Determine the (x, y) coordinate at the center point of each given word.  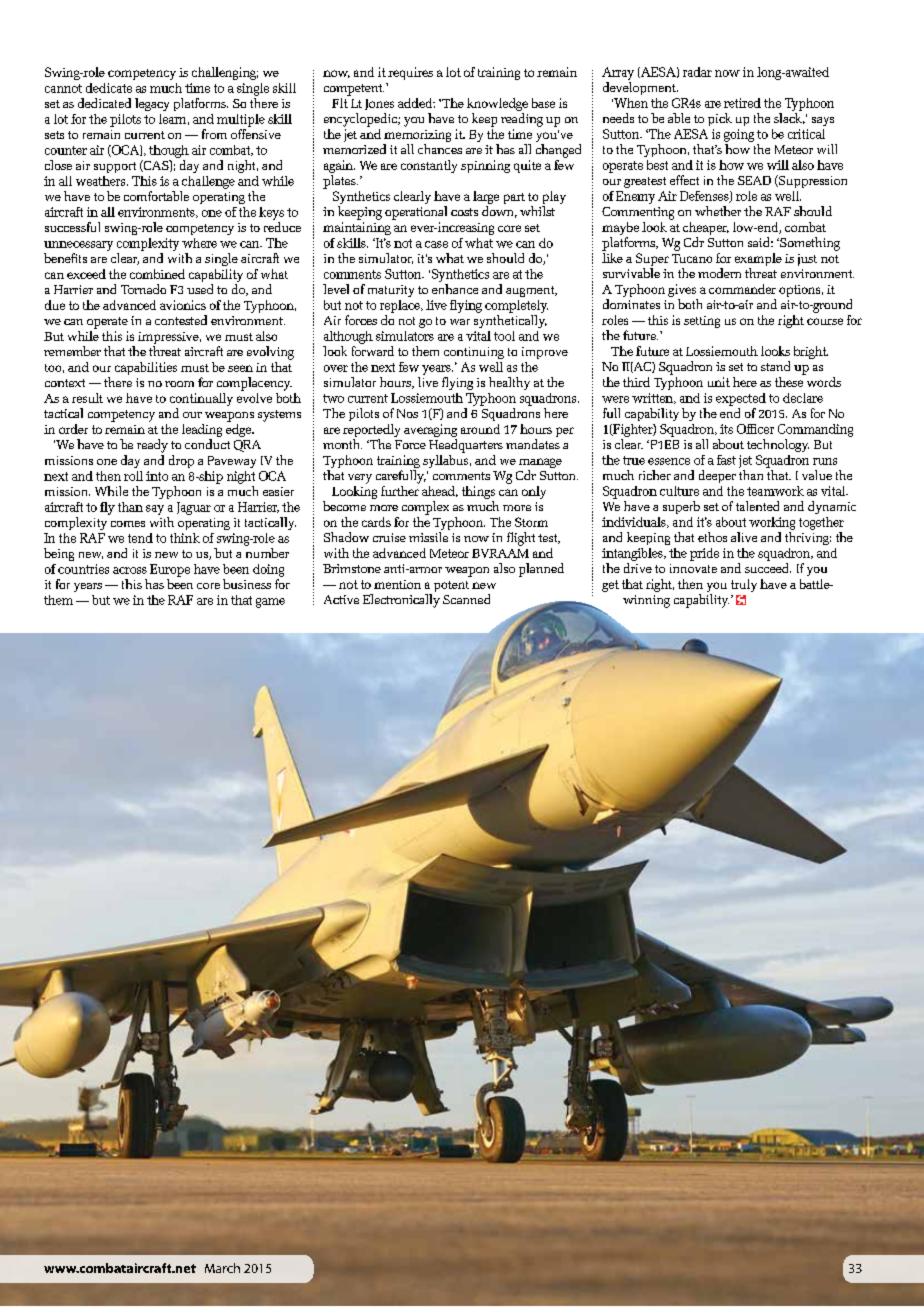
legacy (152, 104)
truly (744, 585)
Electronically (401, 601)
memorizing (417, 136)
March (222, 1268)
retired (742, 103)
